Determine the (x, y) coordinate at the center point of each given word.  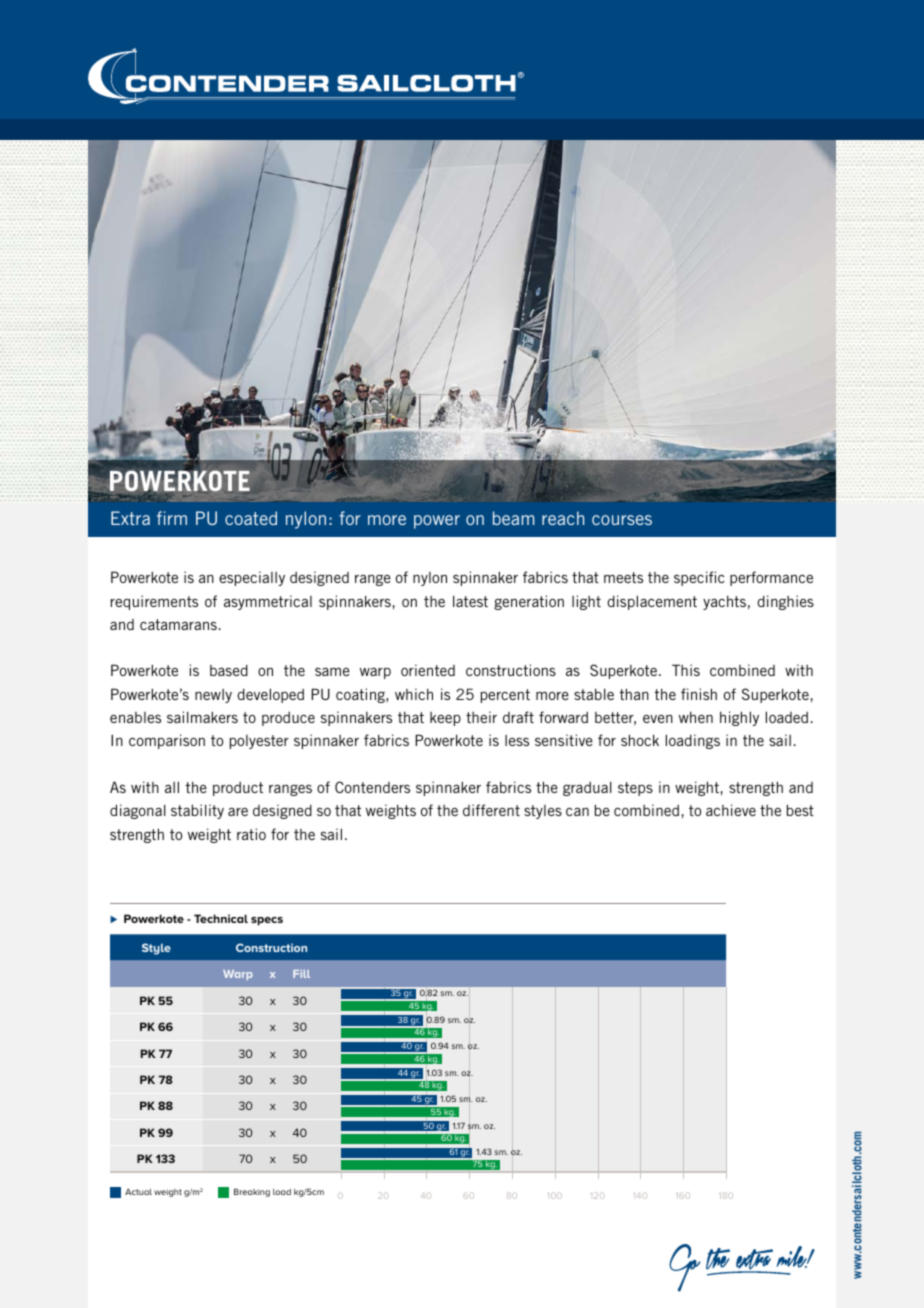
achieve (731, 810)
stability (197, 811)
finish (699, 694)
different (491, 810)
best (800, 810)
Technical (221, 918)
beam (513, 518)
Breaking (252, 1192)
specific (699, 578)
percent (505, 696)
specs (267, 921)
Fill (301, 974)
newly (213, 696)
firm (172, 518)
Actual (138, 1192)
